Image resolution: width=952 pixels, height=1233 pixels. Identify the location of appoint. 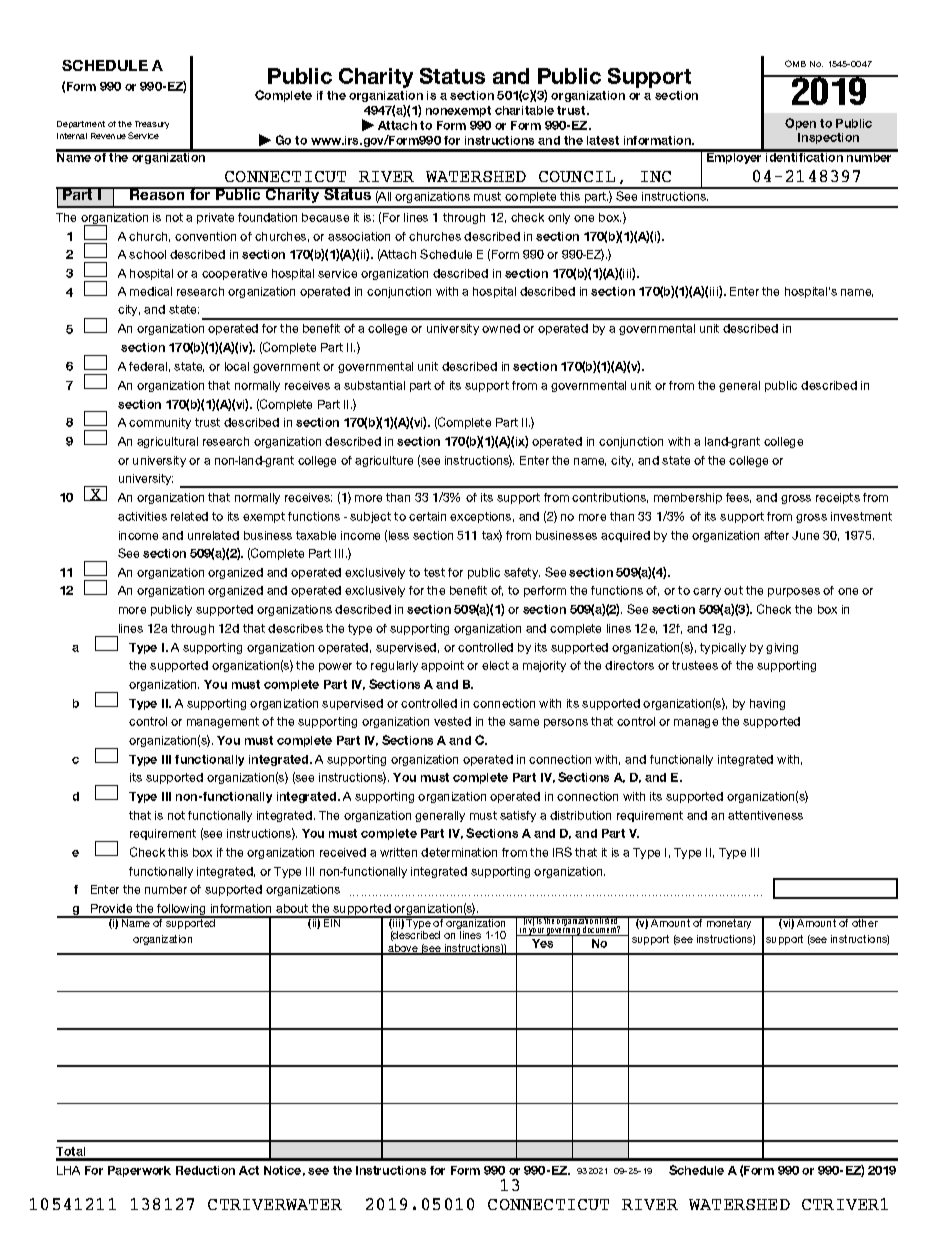
(442, 666).
